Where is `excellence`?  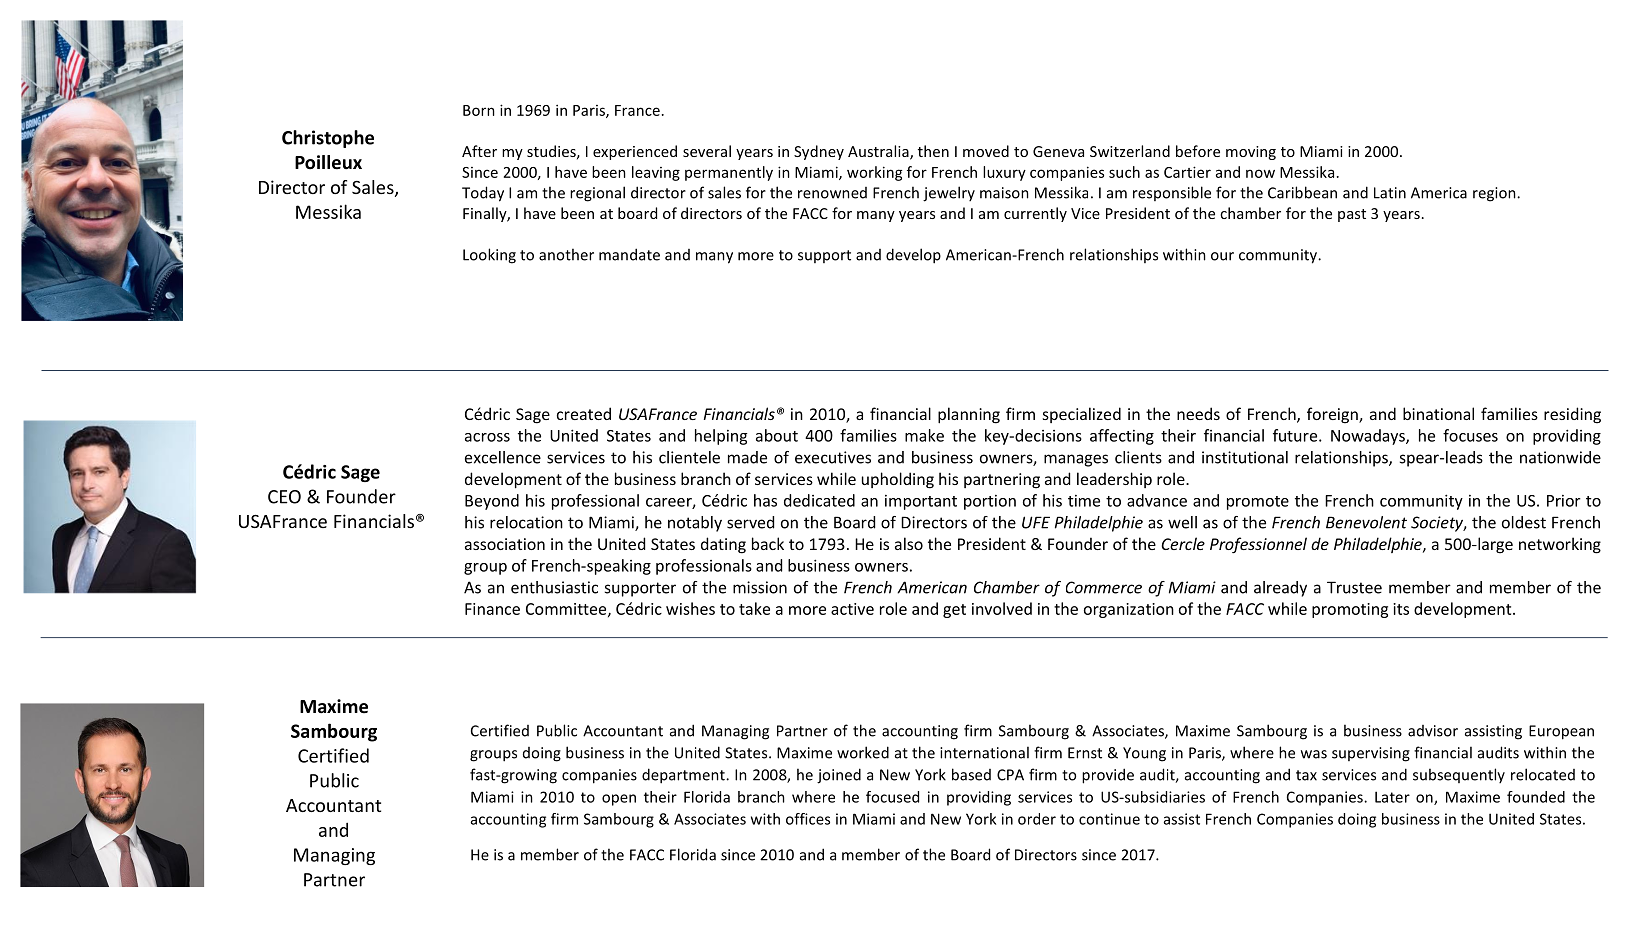 excellence is located at coordinates (503, 457).
